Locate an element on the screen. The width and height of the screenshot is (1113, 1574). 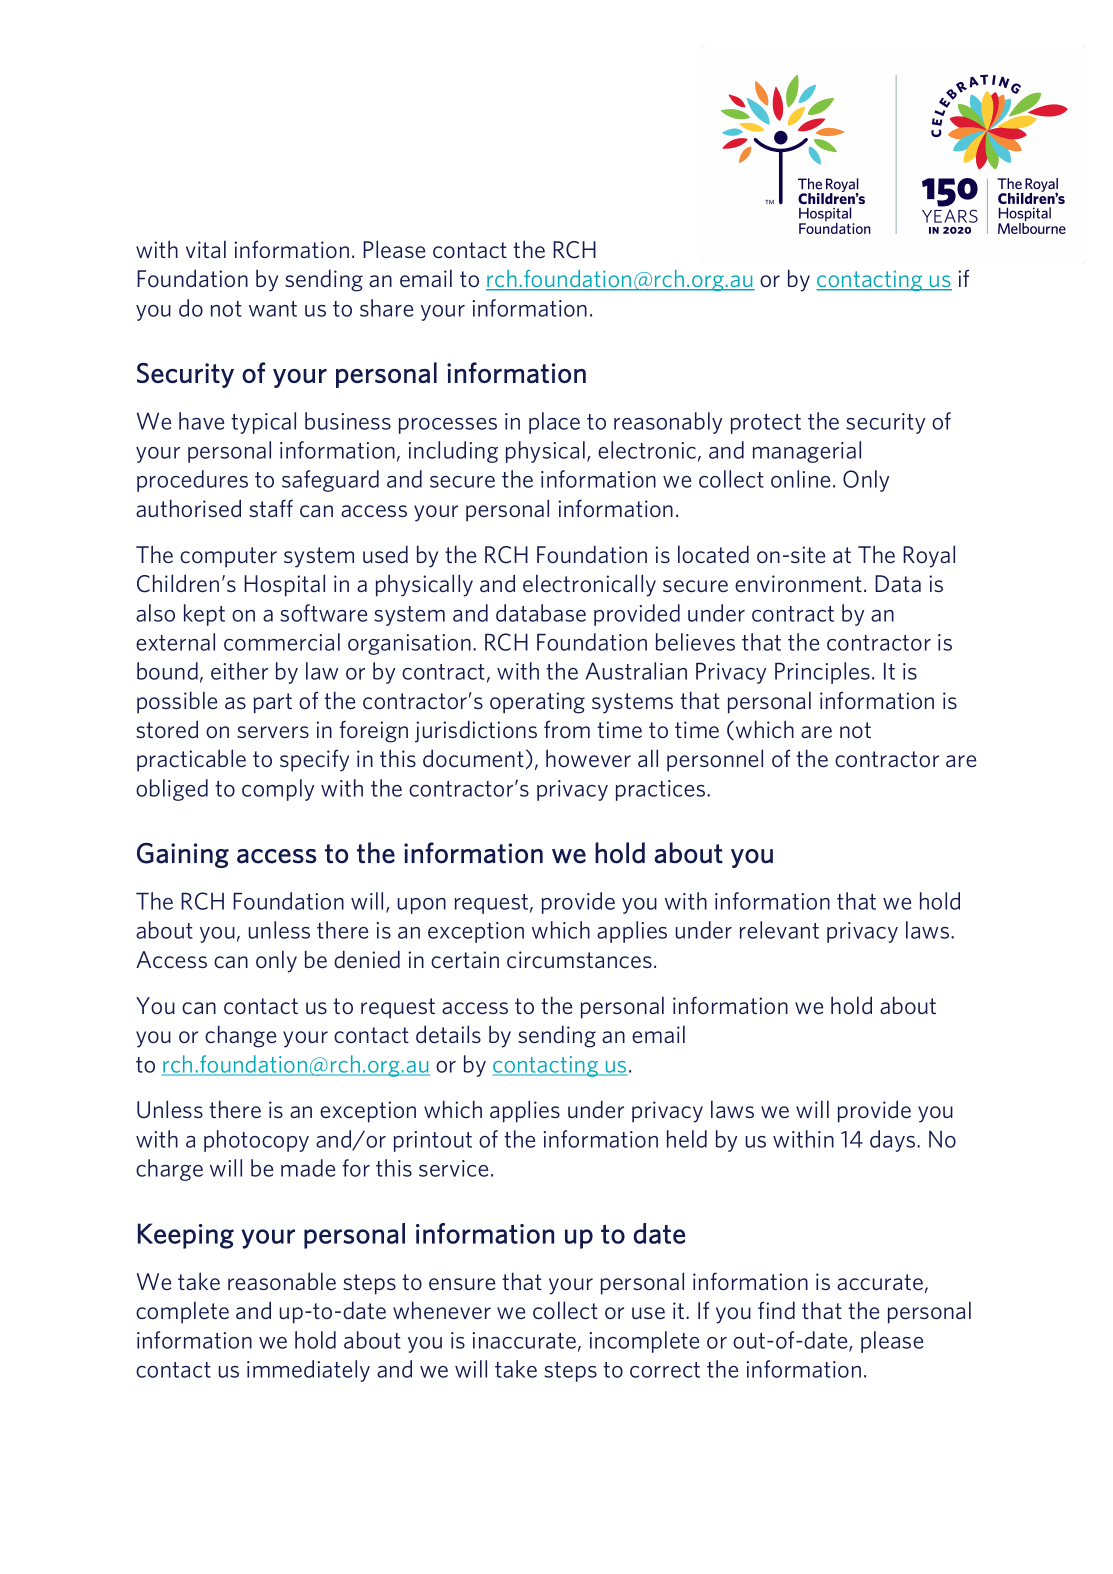
immediately is located at coordinates (308, 1371).
